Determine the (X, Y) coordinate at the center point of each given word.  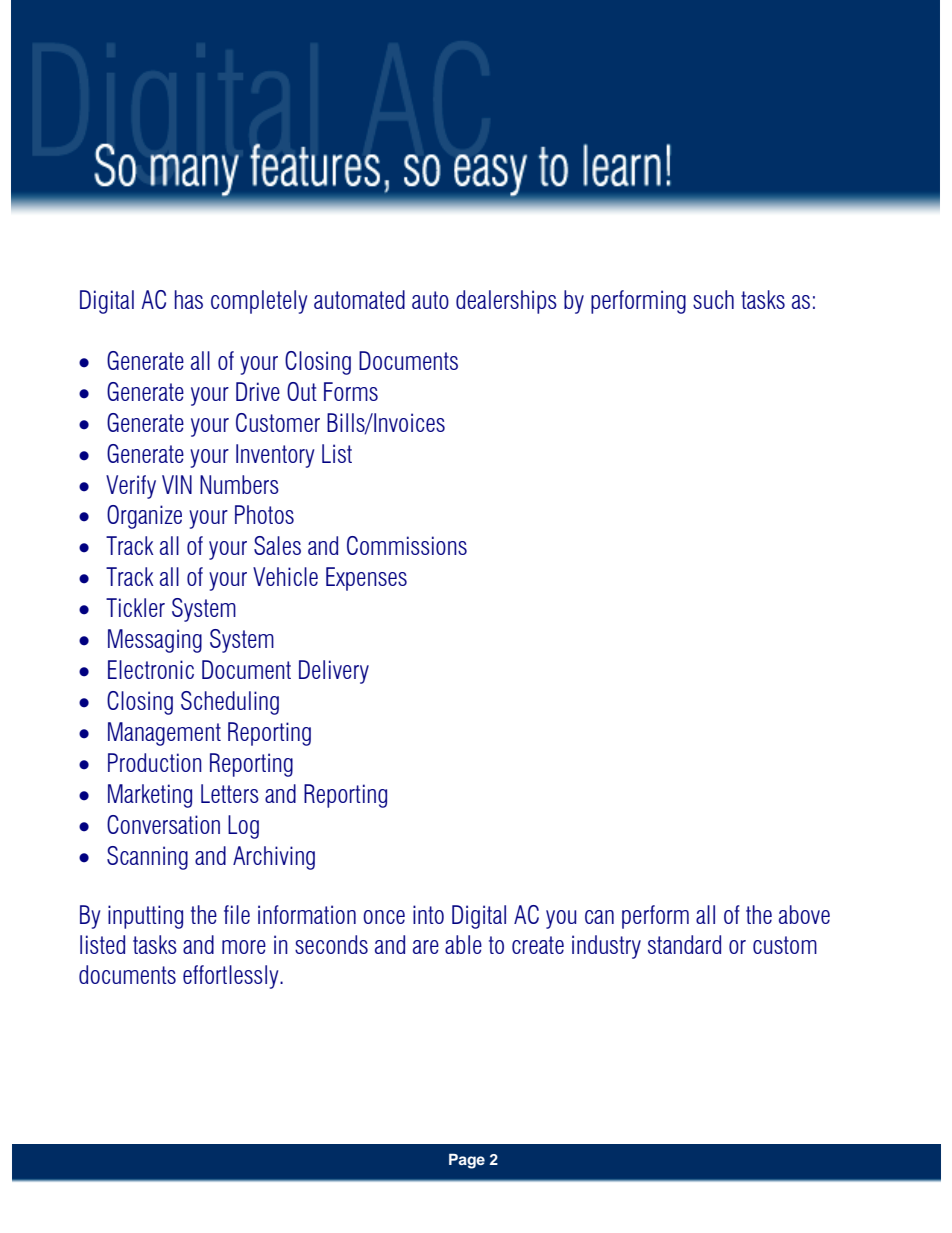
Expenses (366, 579)
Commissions (407, 545)
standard (684, 944)
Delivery (334, 672)
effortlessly (232, 977)
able (463, 944)
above (804, 914)
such (713, 299)
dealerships (506, 302)
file (237, 914)
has (189, 299)
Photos (264, 514)
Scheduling (230, 703)
